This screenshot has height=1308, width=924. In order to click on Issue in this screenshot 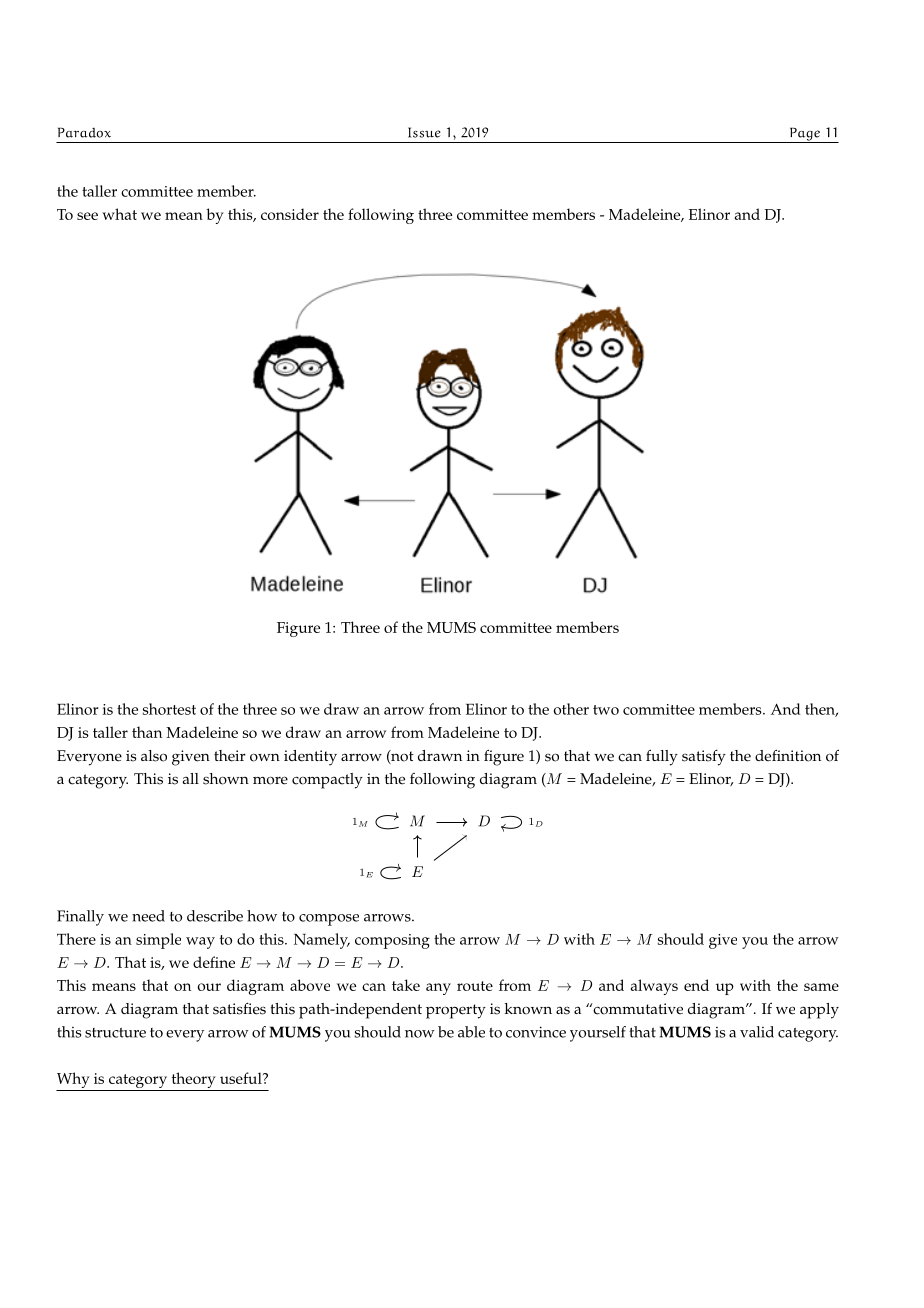, I will do `click(424, 132)`.
